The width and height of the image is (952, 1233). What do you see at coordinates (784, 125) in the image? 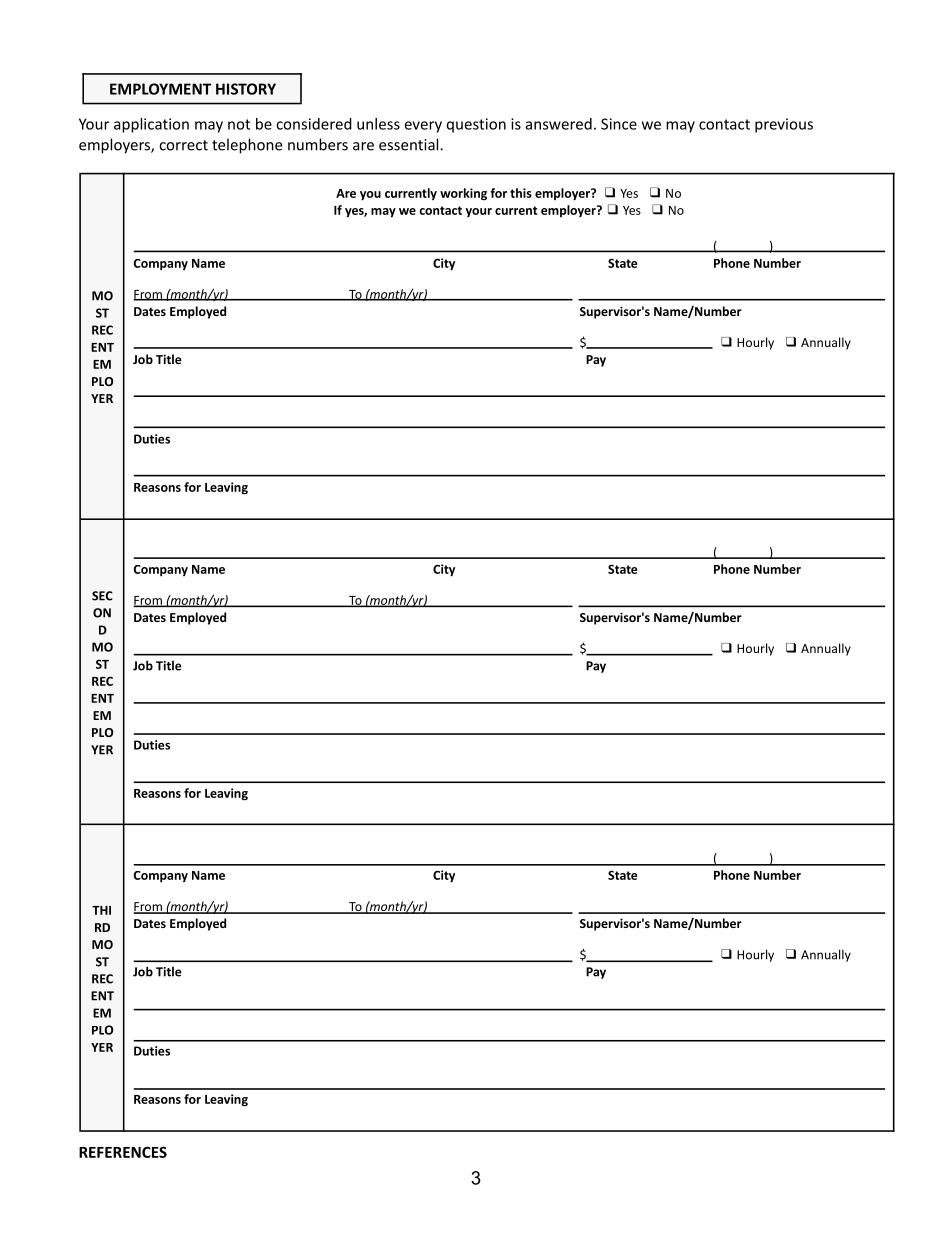
I see `previous` at bounding box center [784, 125].
